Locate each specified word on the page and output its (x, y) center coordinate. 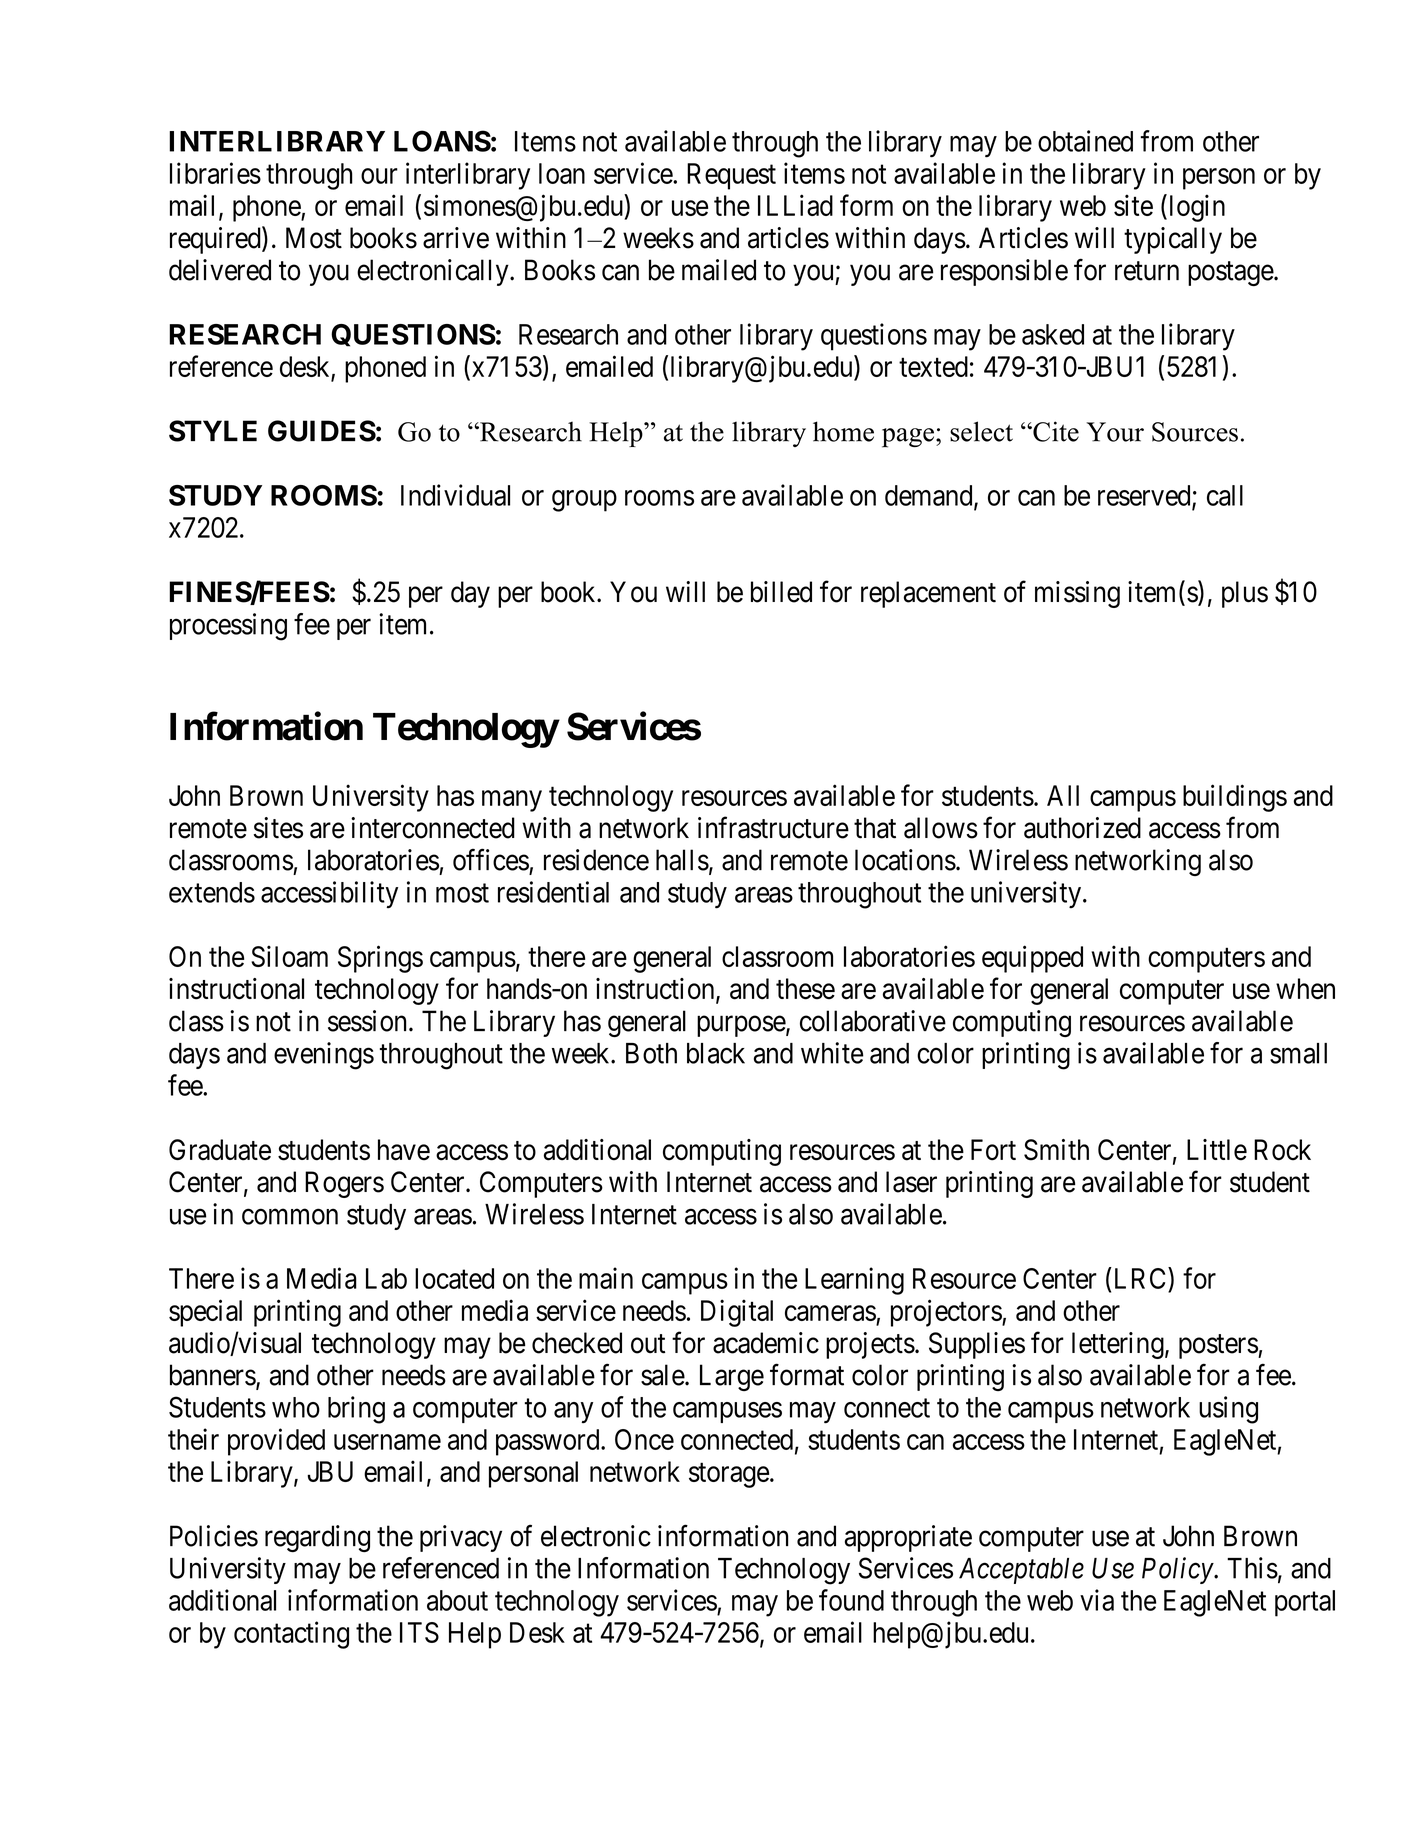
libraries (215, 173)
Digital (737, 1313)
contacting (291, 1635)
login (1195, 208)
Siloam (289, 956)
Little (1217, 1150)
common (290, 1217)
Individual (455, 495)
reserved (1145, 496)
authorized (1082, 828)
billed (781, 592)
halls (682, 860)
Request (731, 176)
